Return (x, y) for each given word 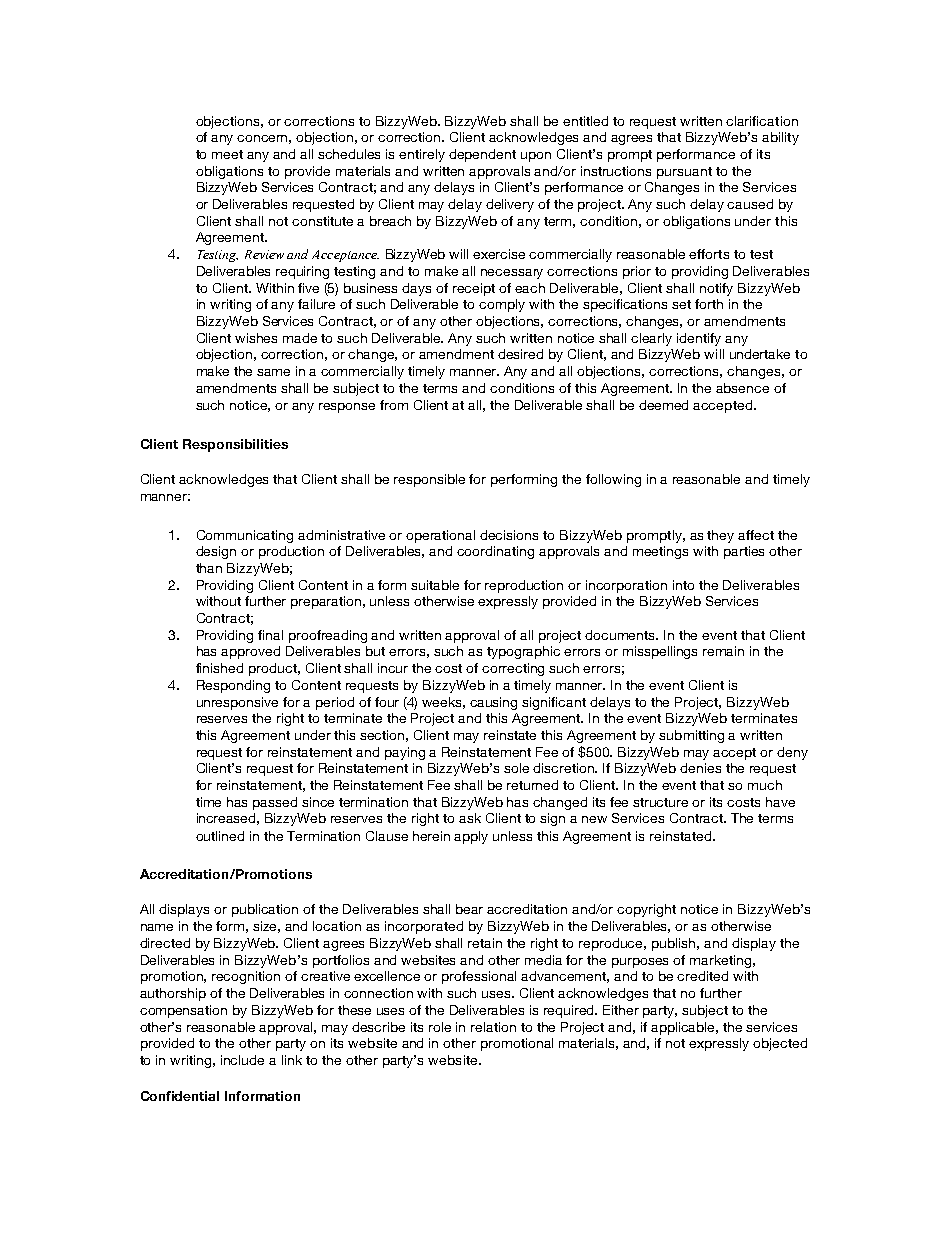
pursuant (684, 173)
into (683, 585)
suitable (435, 585)
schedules (349, 154)
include (242, 1060)
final (270, 635)
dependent (482, 155)
